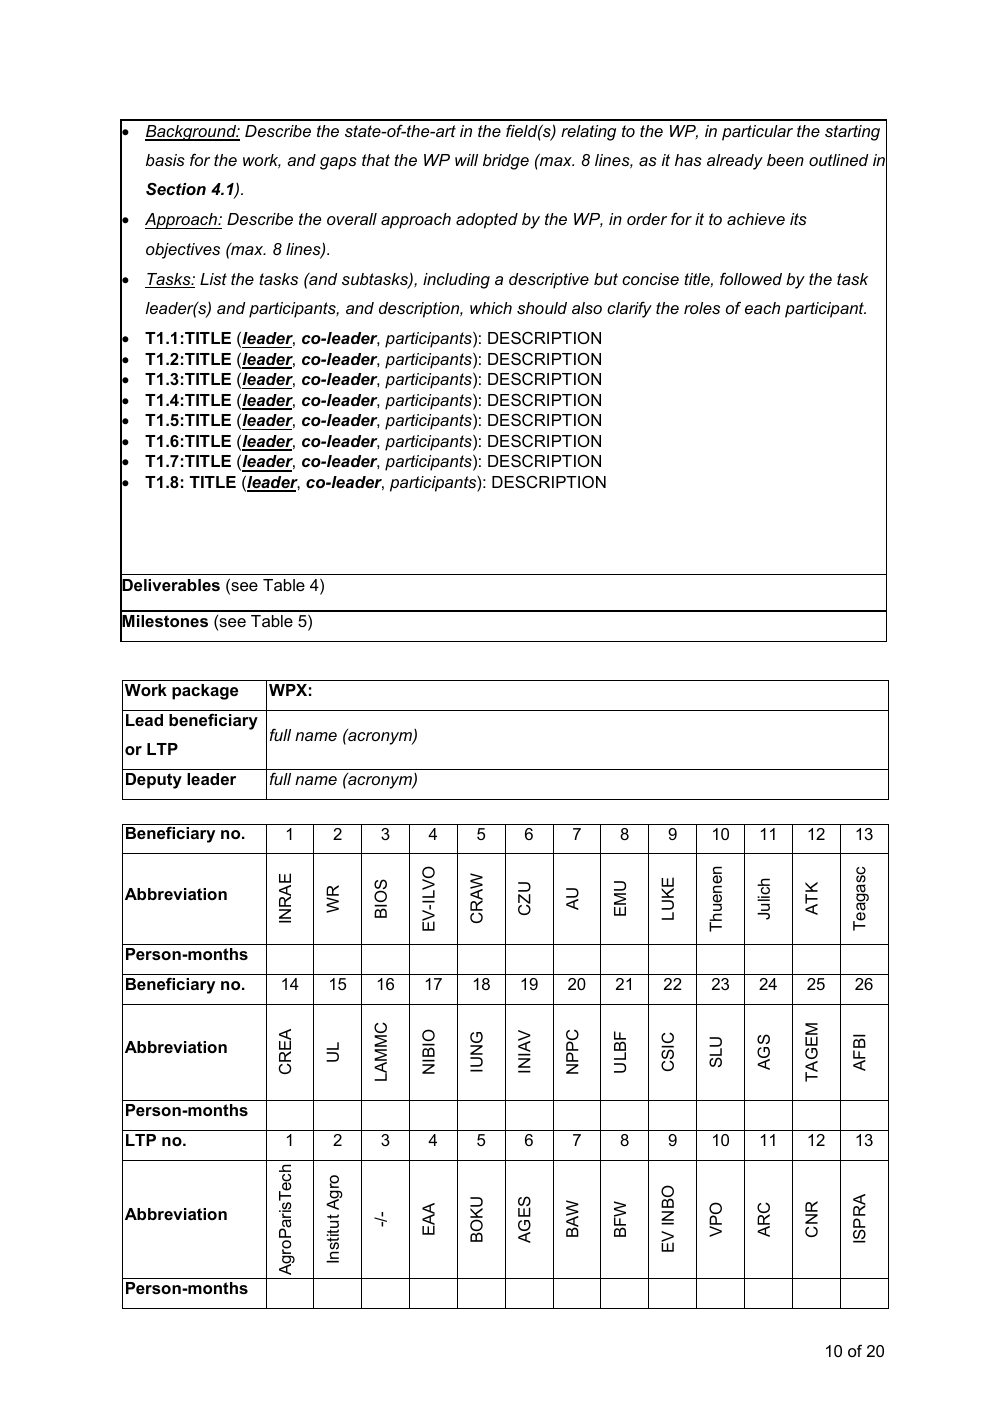  Describe the element at coordinates (506, 162) in the screenshot. I see `bridge` at that location.
